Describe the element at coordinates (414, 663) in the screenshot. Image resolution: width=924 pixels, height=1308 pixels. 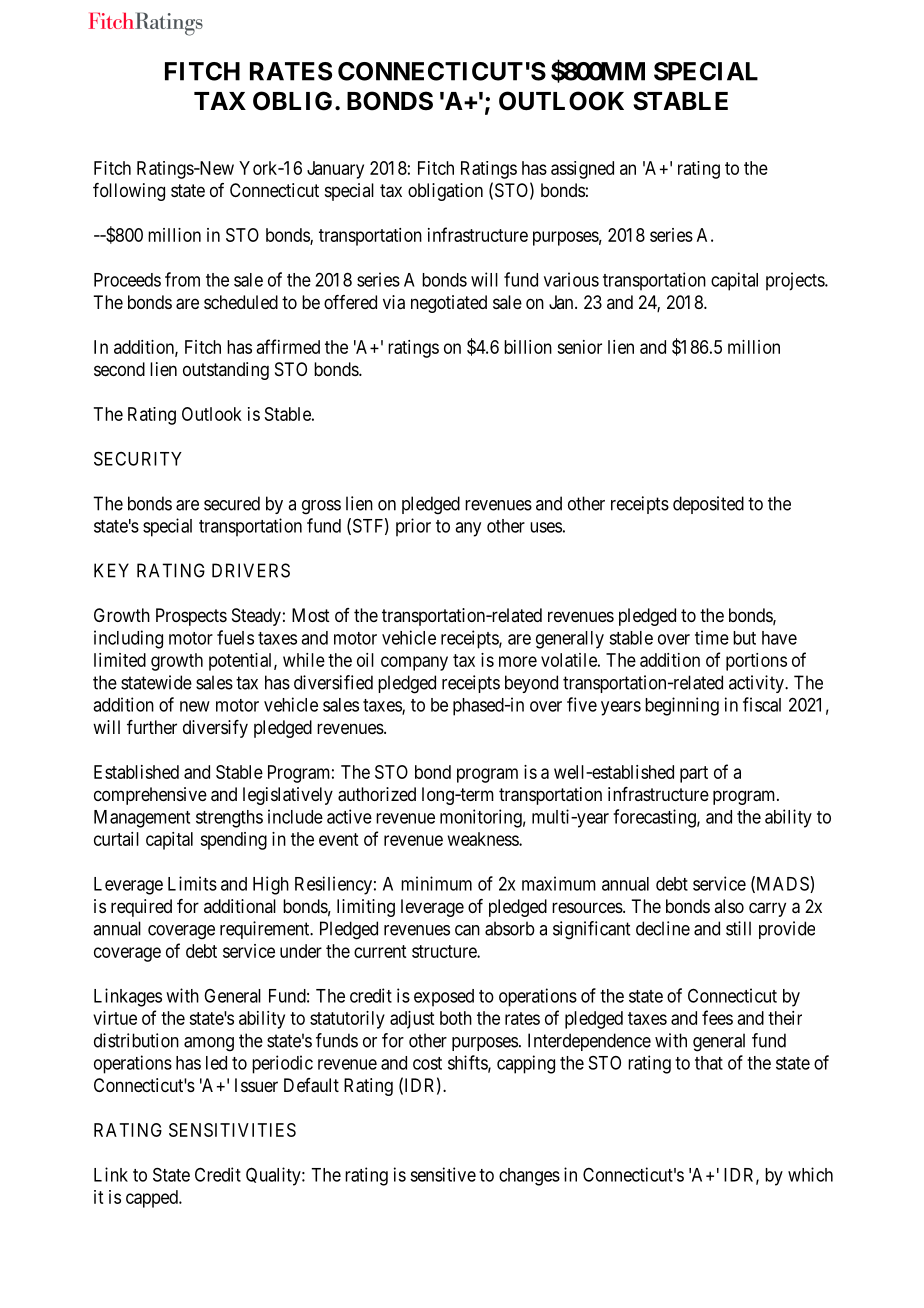
I see `company` at that location.
